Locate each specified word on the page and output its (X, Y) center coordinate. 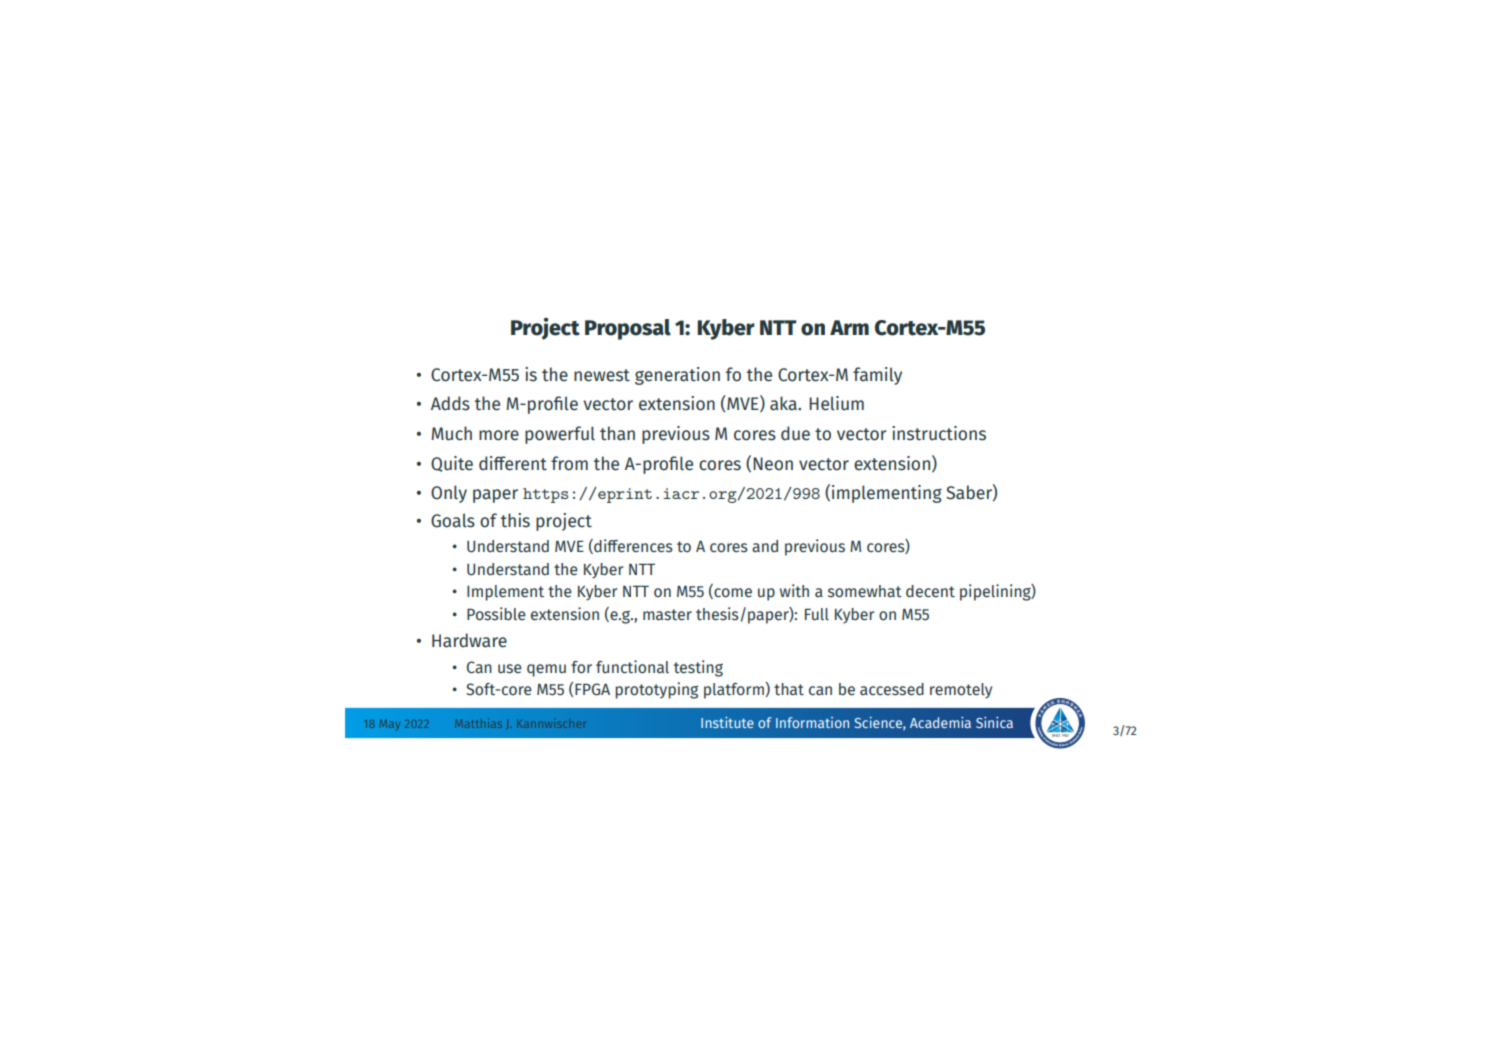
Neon (773, 464)
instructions (939, 433)
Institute (727, 722)
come (732, 593)
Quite (452, 464)
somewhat (865, 591)
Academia (940, 722)
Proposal (628, 329)
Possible (496, 614)
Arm (849, 327)
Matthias (478, 723)
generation (677, 376)
